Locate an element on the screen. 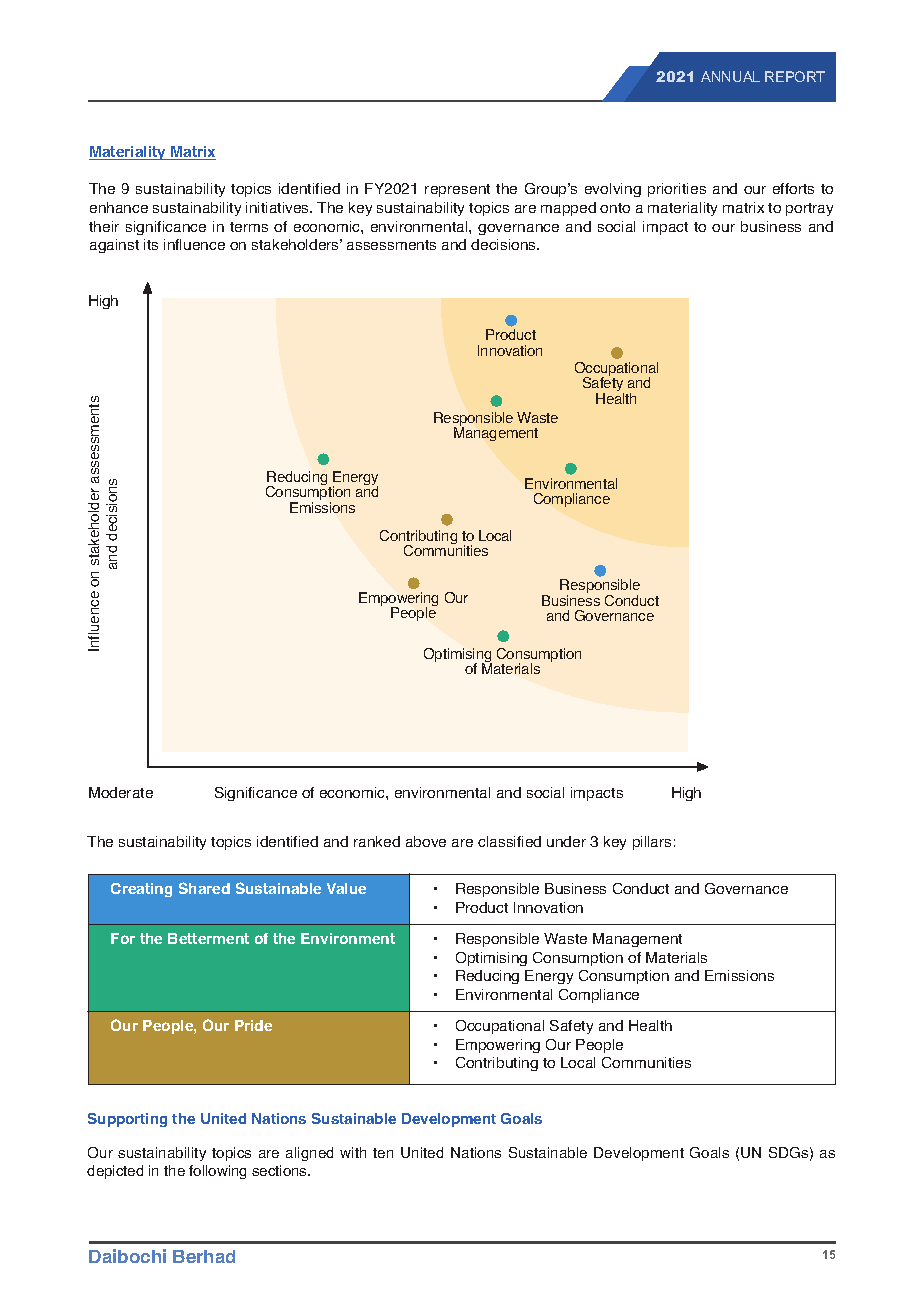  its is located at coordinates (151, 244).
